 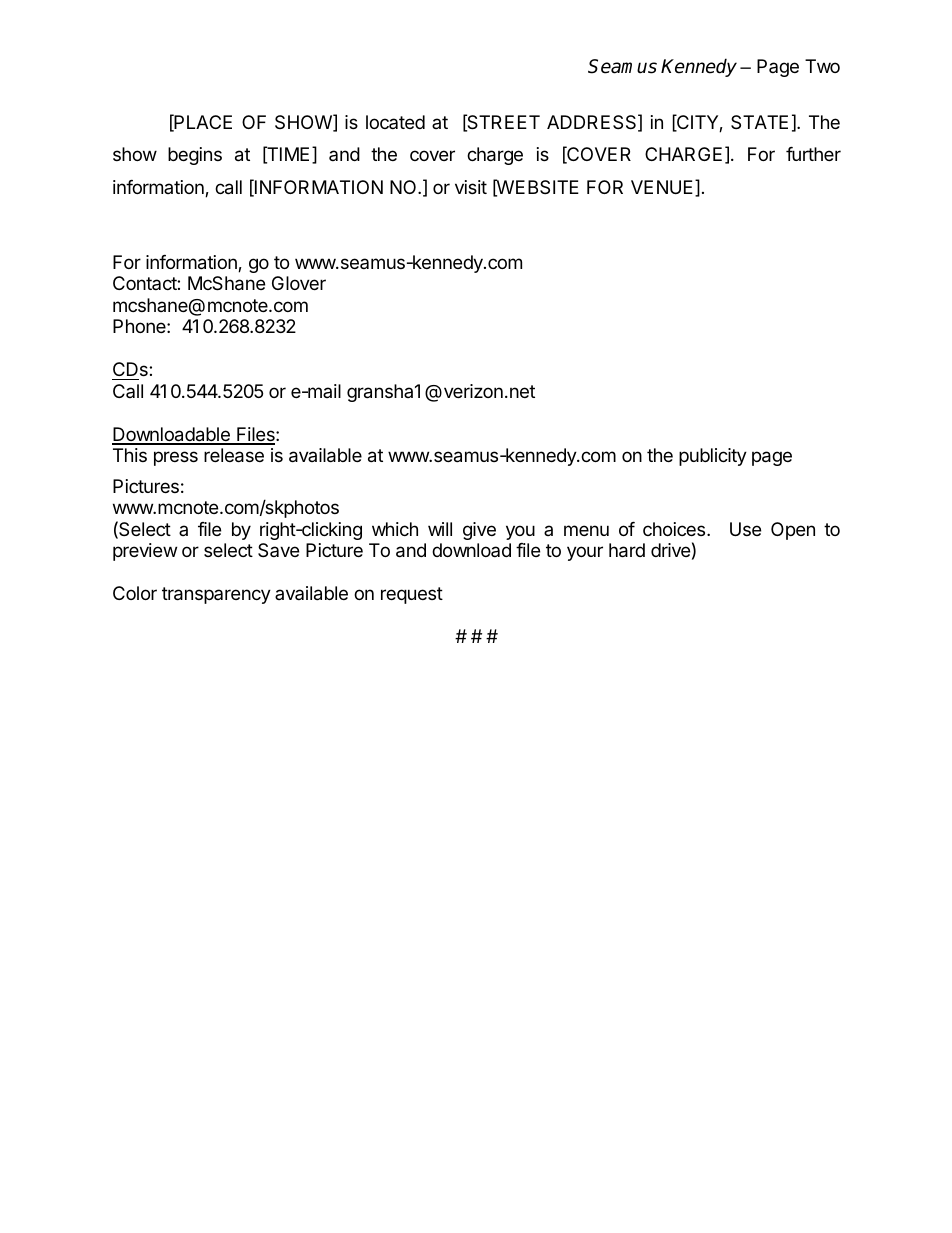 I want to click on visit, so click(x=471, y=187).
